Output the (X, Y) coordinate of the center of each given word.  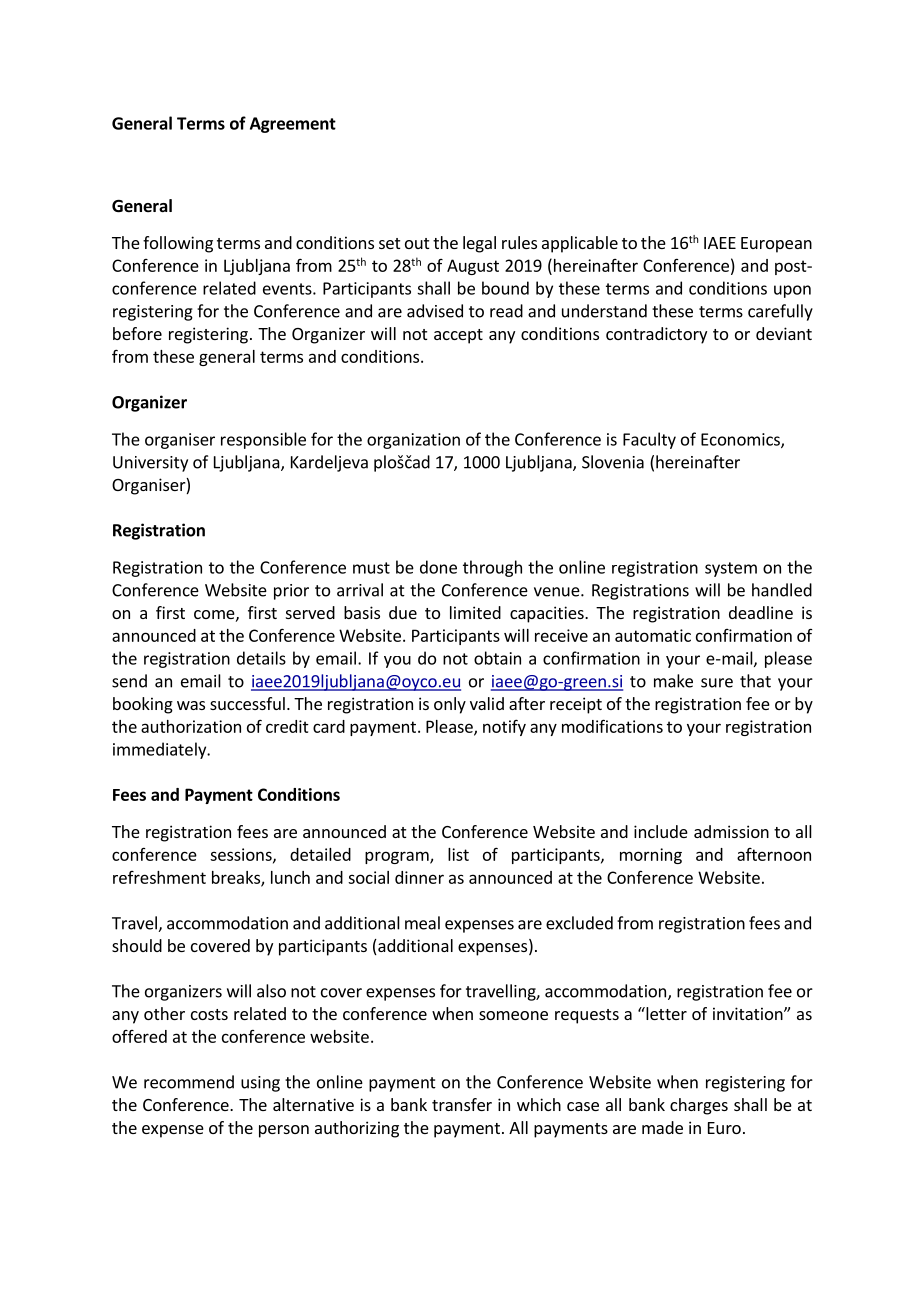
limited (475, 612)
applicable (580, 244)
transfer (462, 1104)
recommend (189, 1082)
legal (479, 244)
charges (699, 1106)
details (261, 658)
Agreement (293, 125)
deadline (761, 612)
